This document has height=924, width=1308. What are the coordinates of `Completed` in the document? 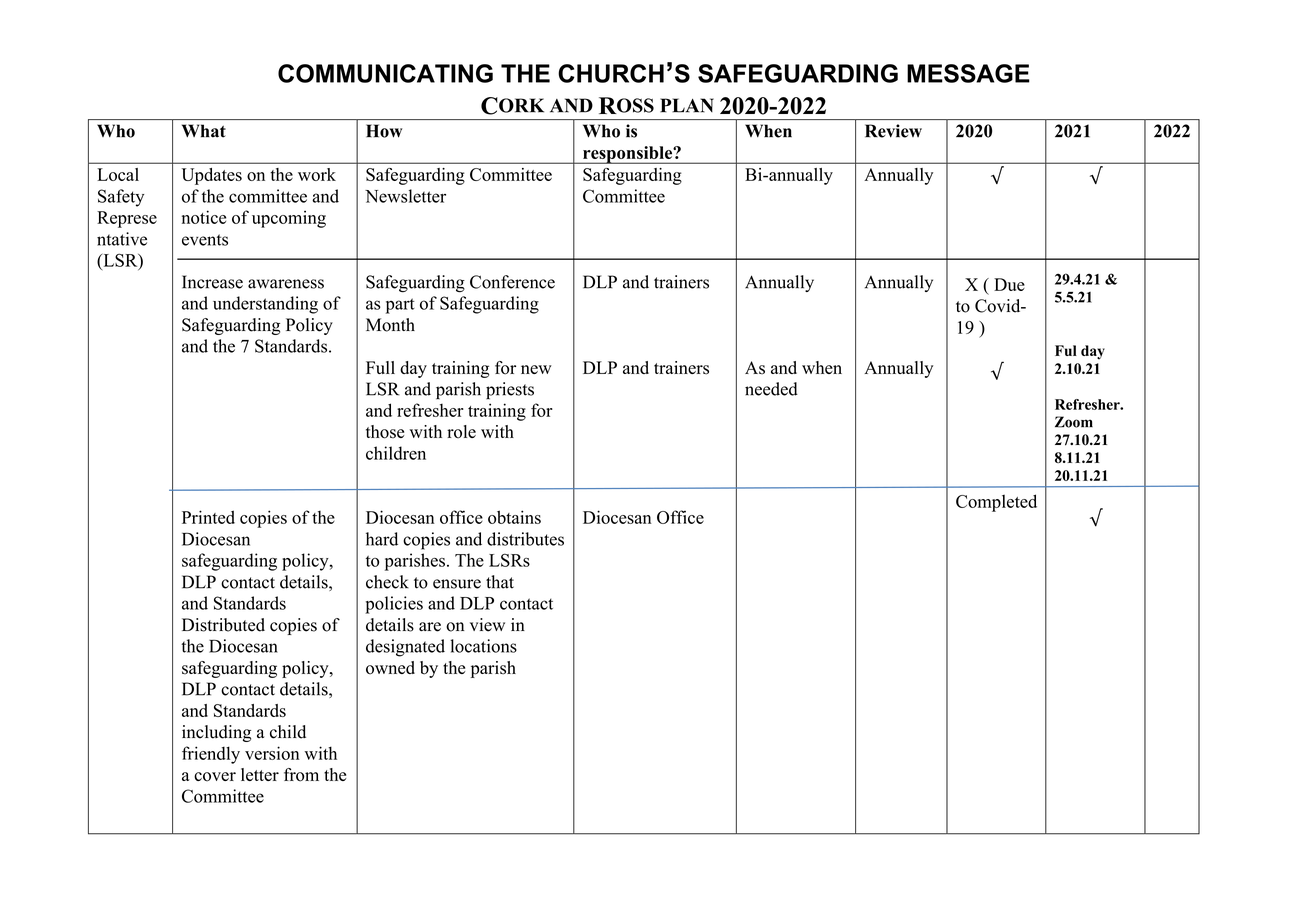 It's located at (996, 503).
